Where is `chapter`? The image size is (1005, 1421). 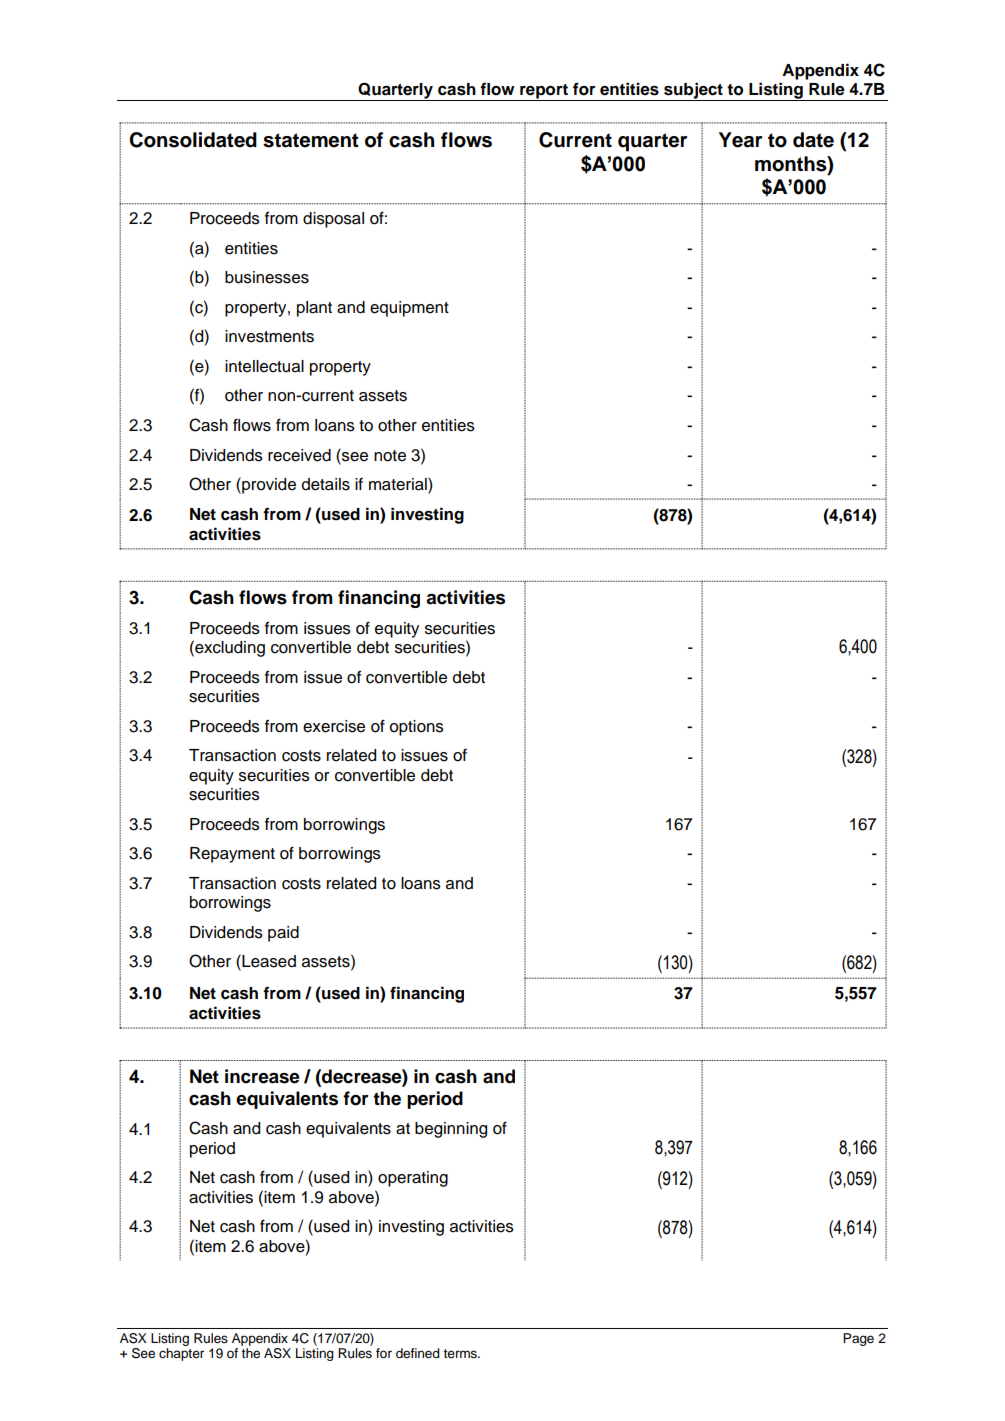 chapter is located at coordinates (181, 1354).
